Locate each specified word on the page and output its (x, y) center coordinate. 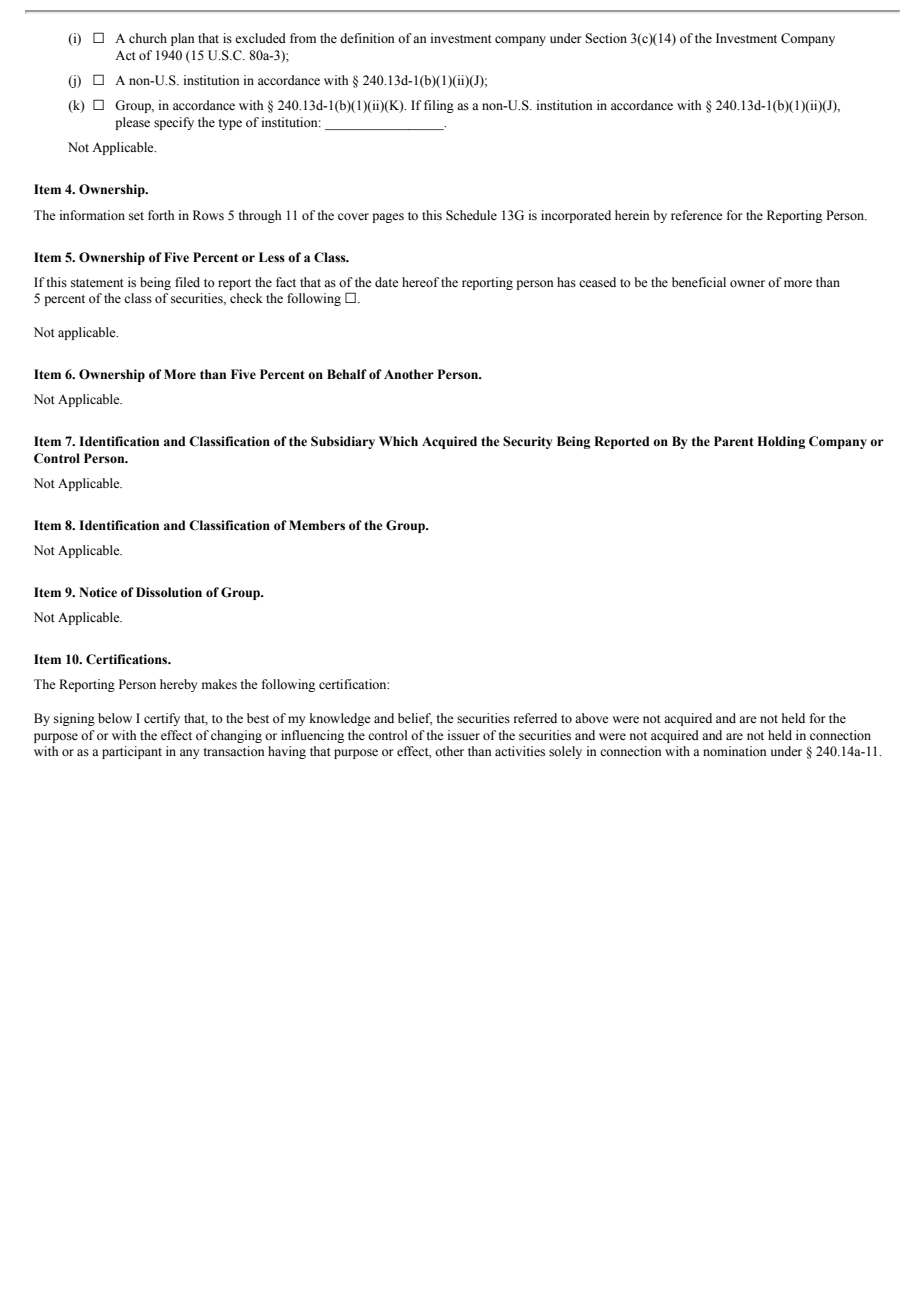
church (148, 38)
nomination (735, 751)
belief (415, 719)
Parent (734, 441)
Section (606, 38)
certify (162, 719)
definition (367, 38)
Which (398, 441)
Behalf (347, 374)
